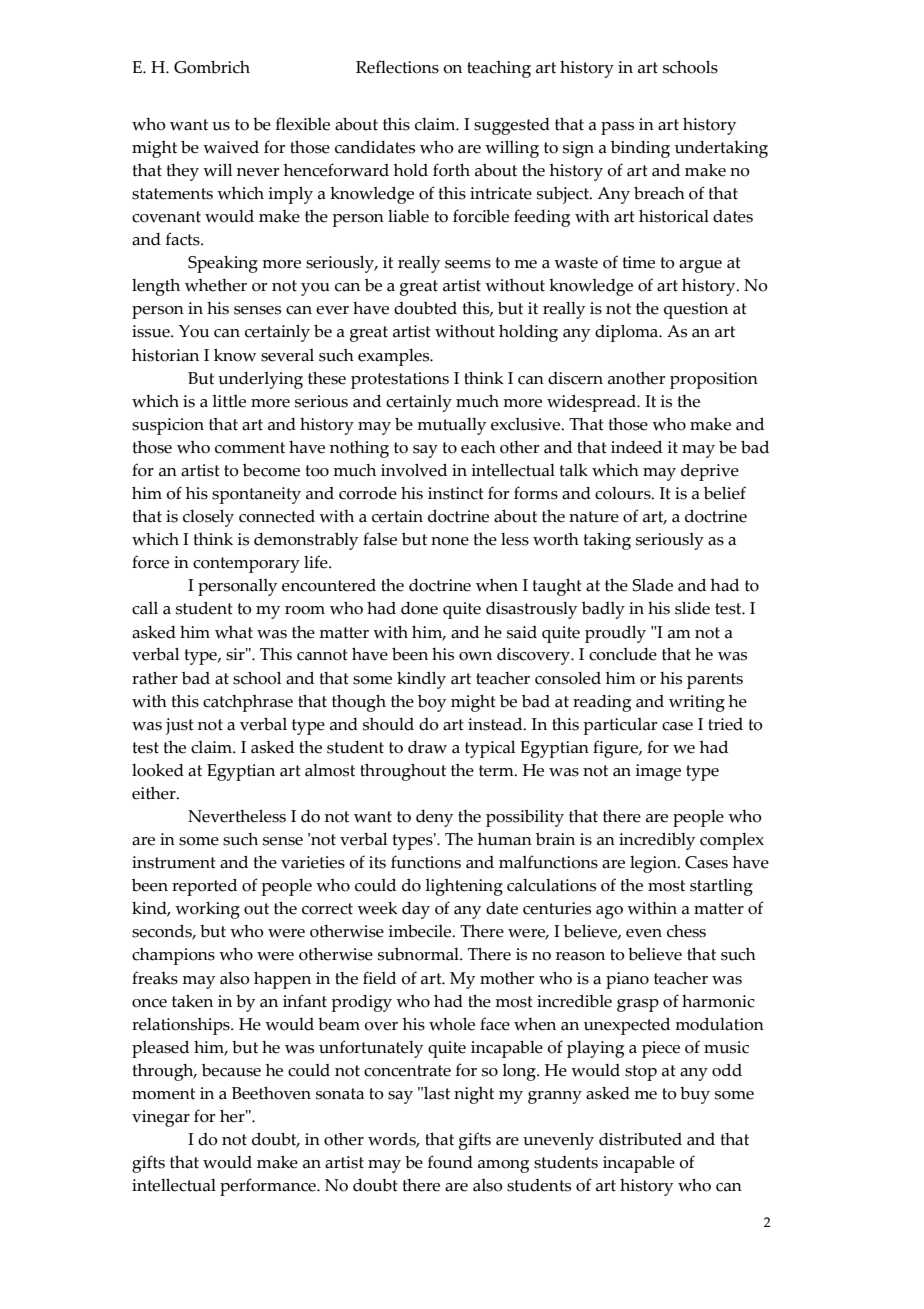 This document has height=1309, width=924. I want to click on image, so click(658, 772).
